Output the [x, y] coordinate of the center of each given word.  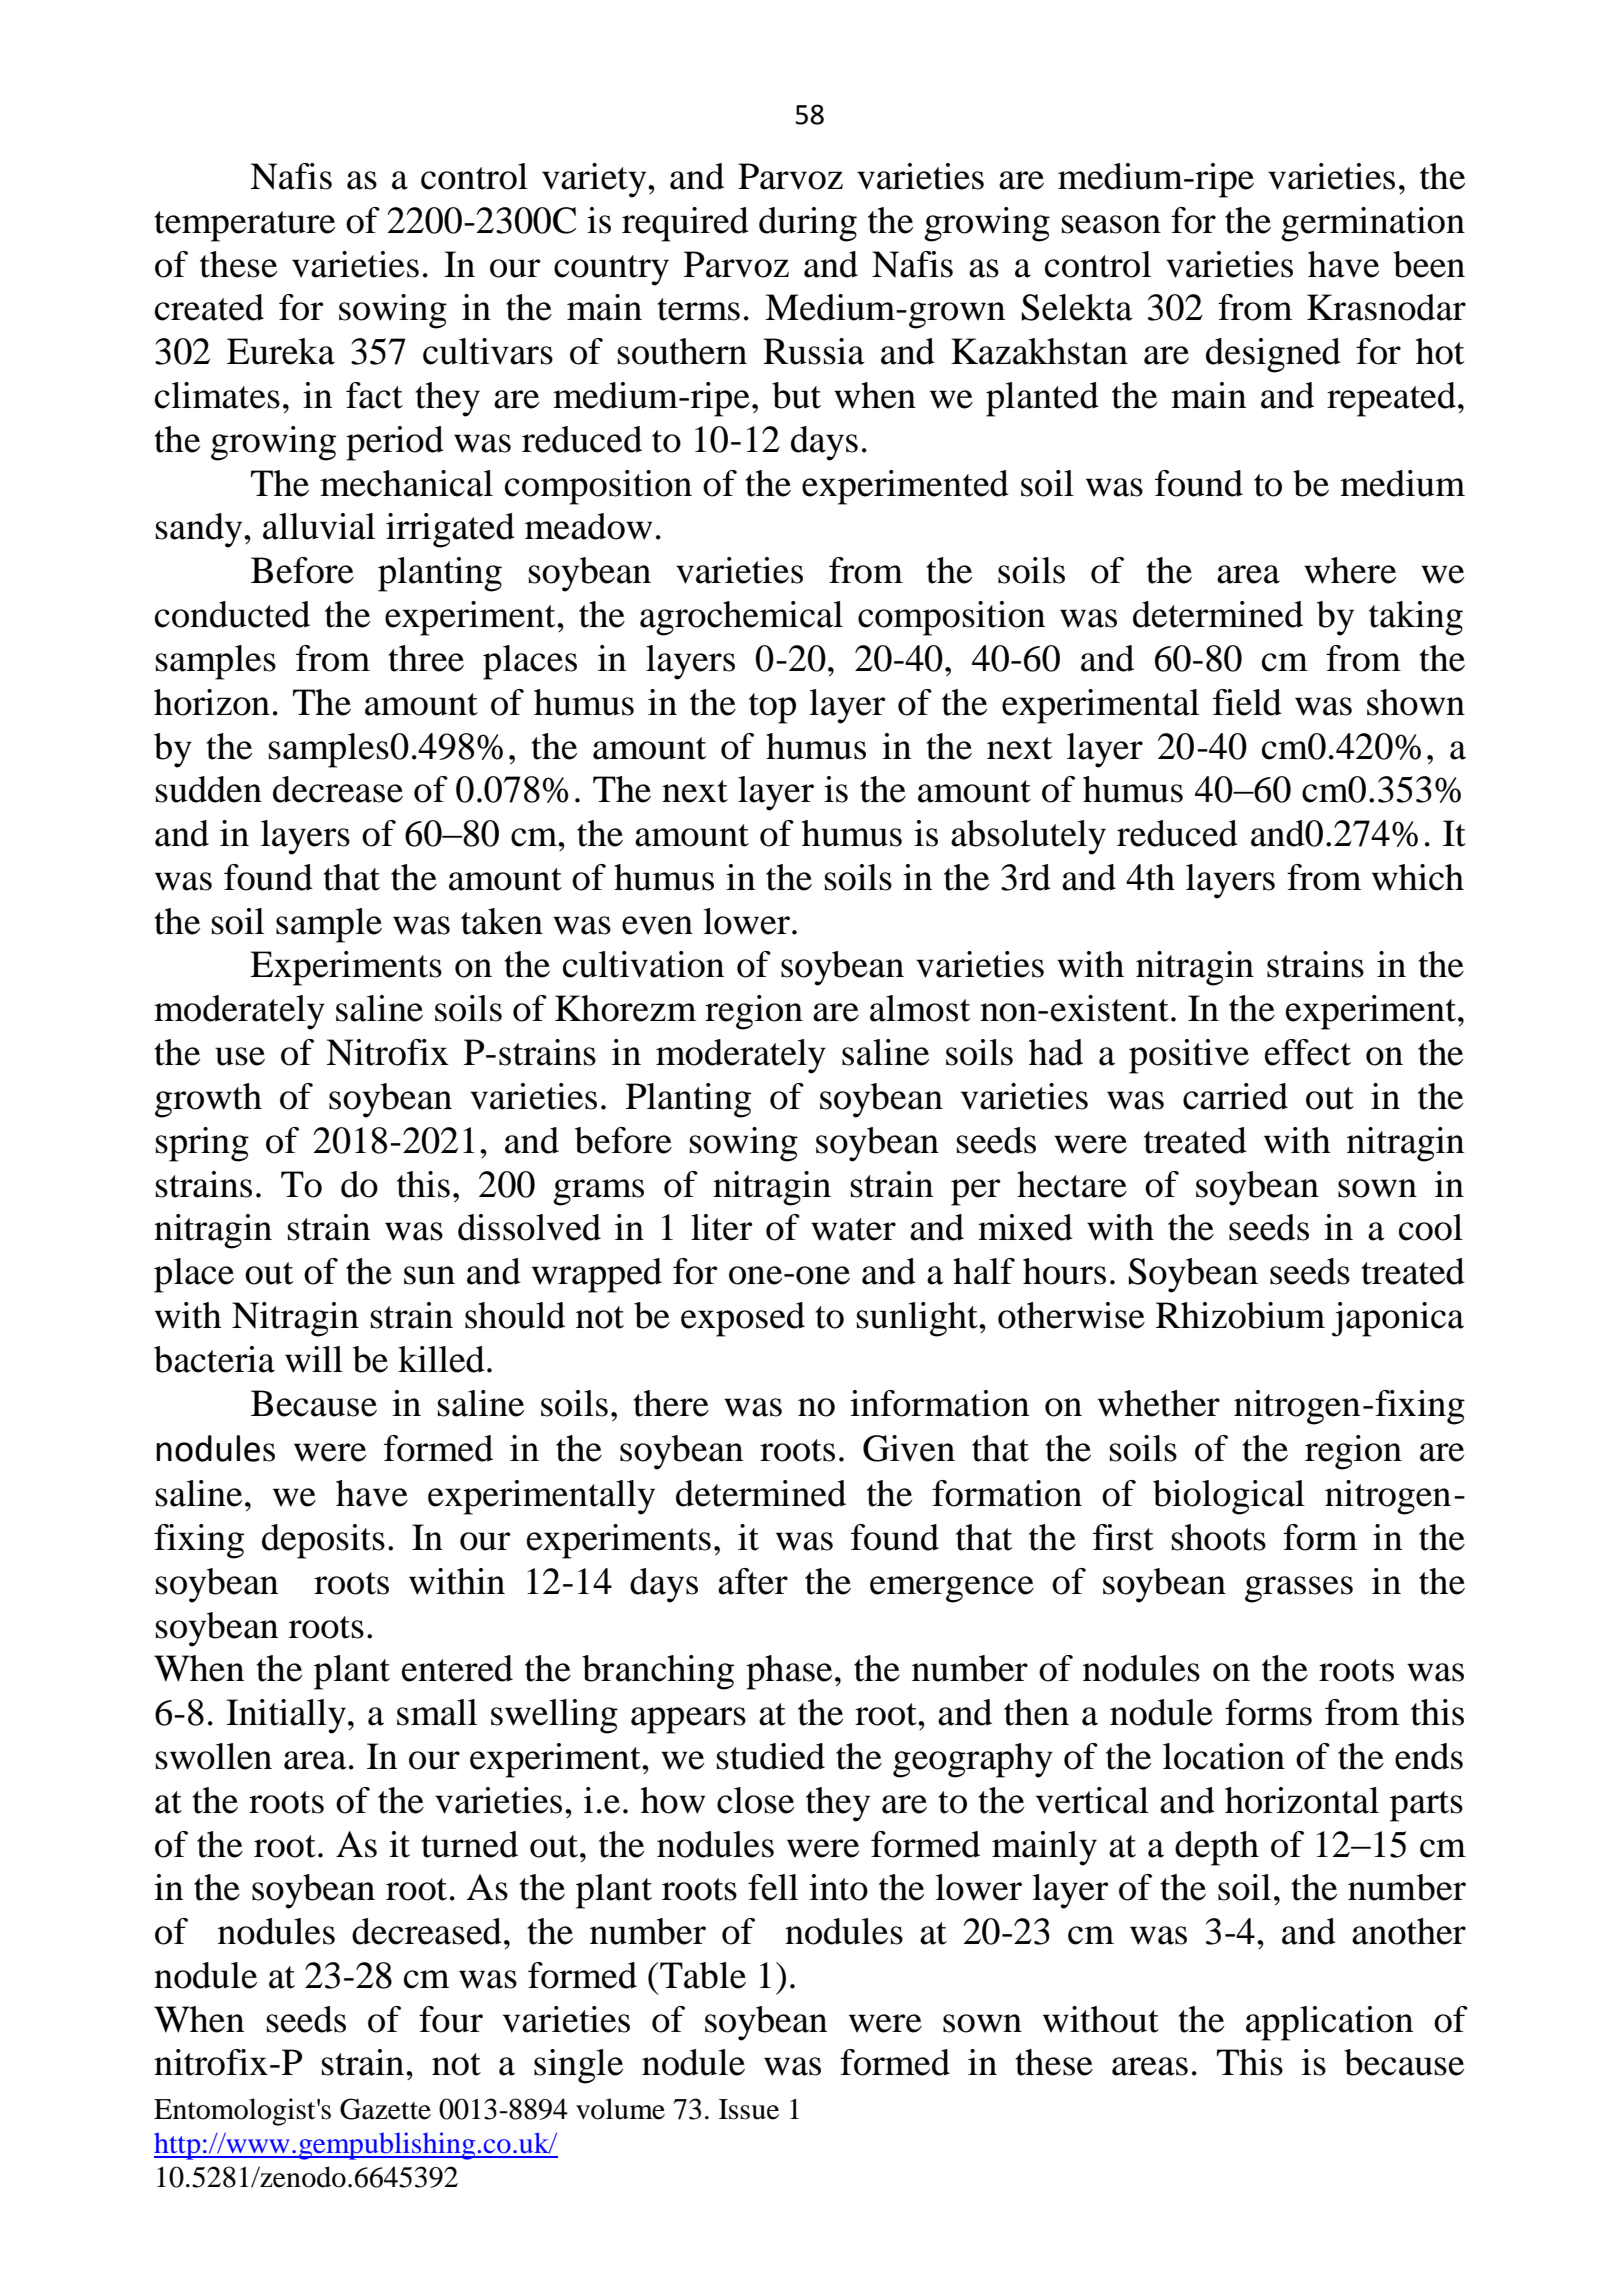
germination [1373, 224]
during [808, 224]
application [1329, 2023]
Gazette [385, 2109]
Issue [749, 2109]
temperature [244, 226]
